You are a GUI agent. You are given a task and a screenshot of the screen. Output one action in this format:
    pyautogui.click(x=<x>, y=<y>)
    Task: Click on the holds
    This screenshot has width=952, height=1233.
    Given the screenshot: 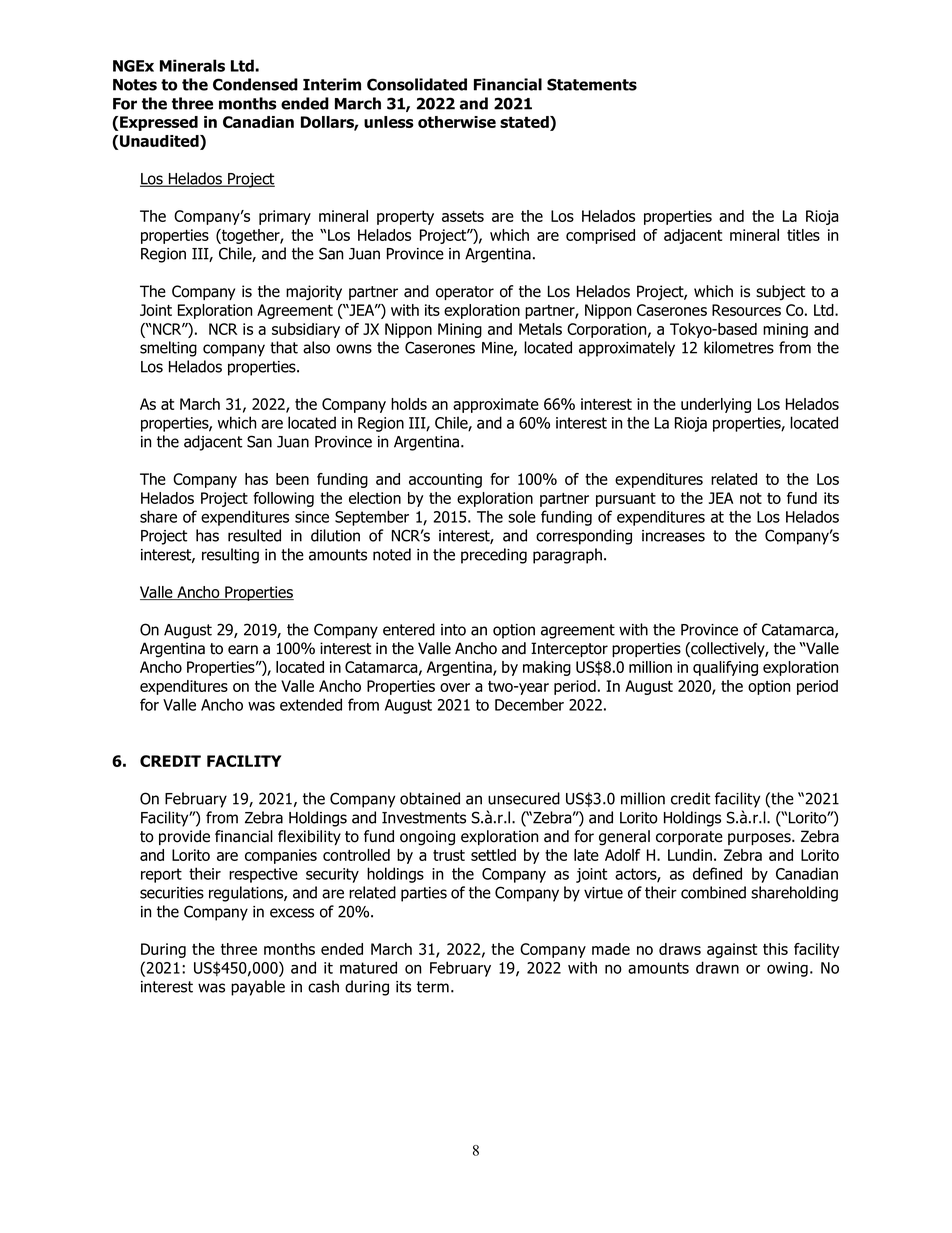 What is the action you would take?
    pyautogui.click(x=409, y=404)
